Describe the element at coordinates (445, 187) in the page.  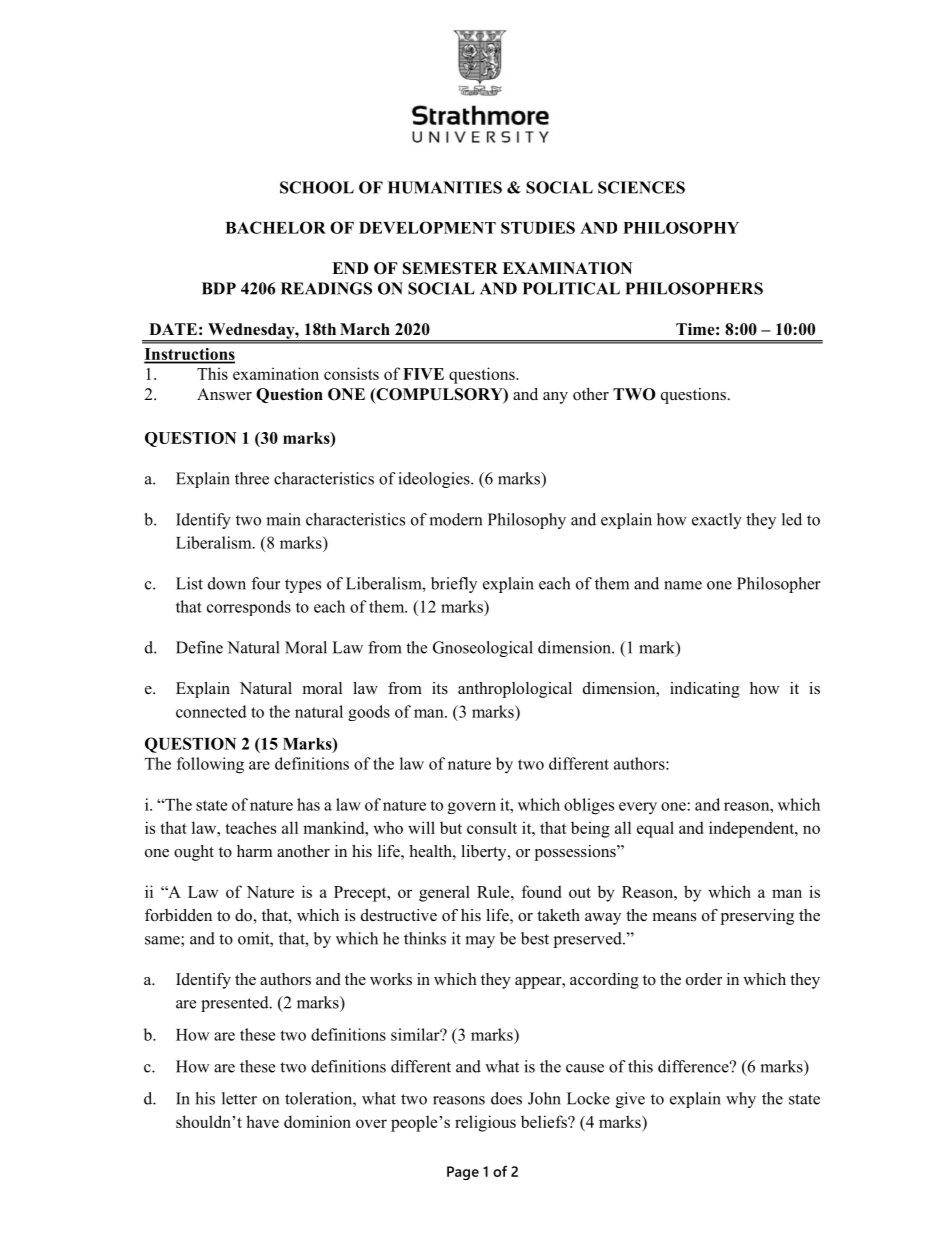
I see `HUMANITIES` at that location.
